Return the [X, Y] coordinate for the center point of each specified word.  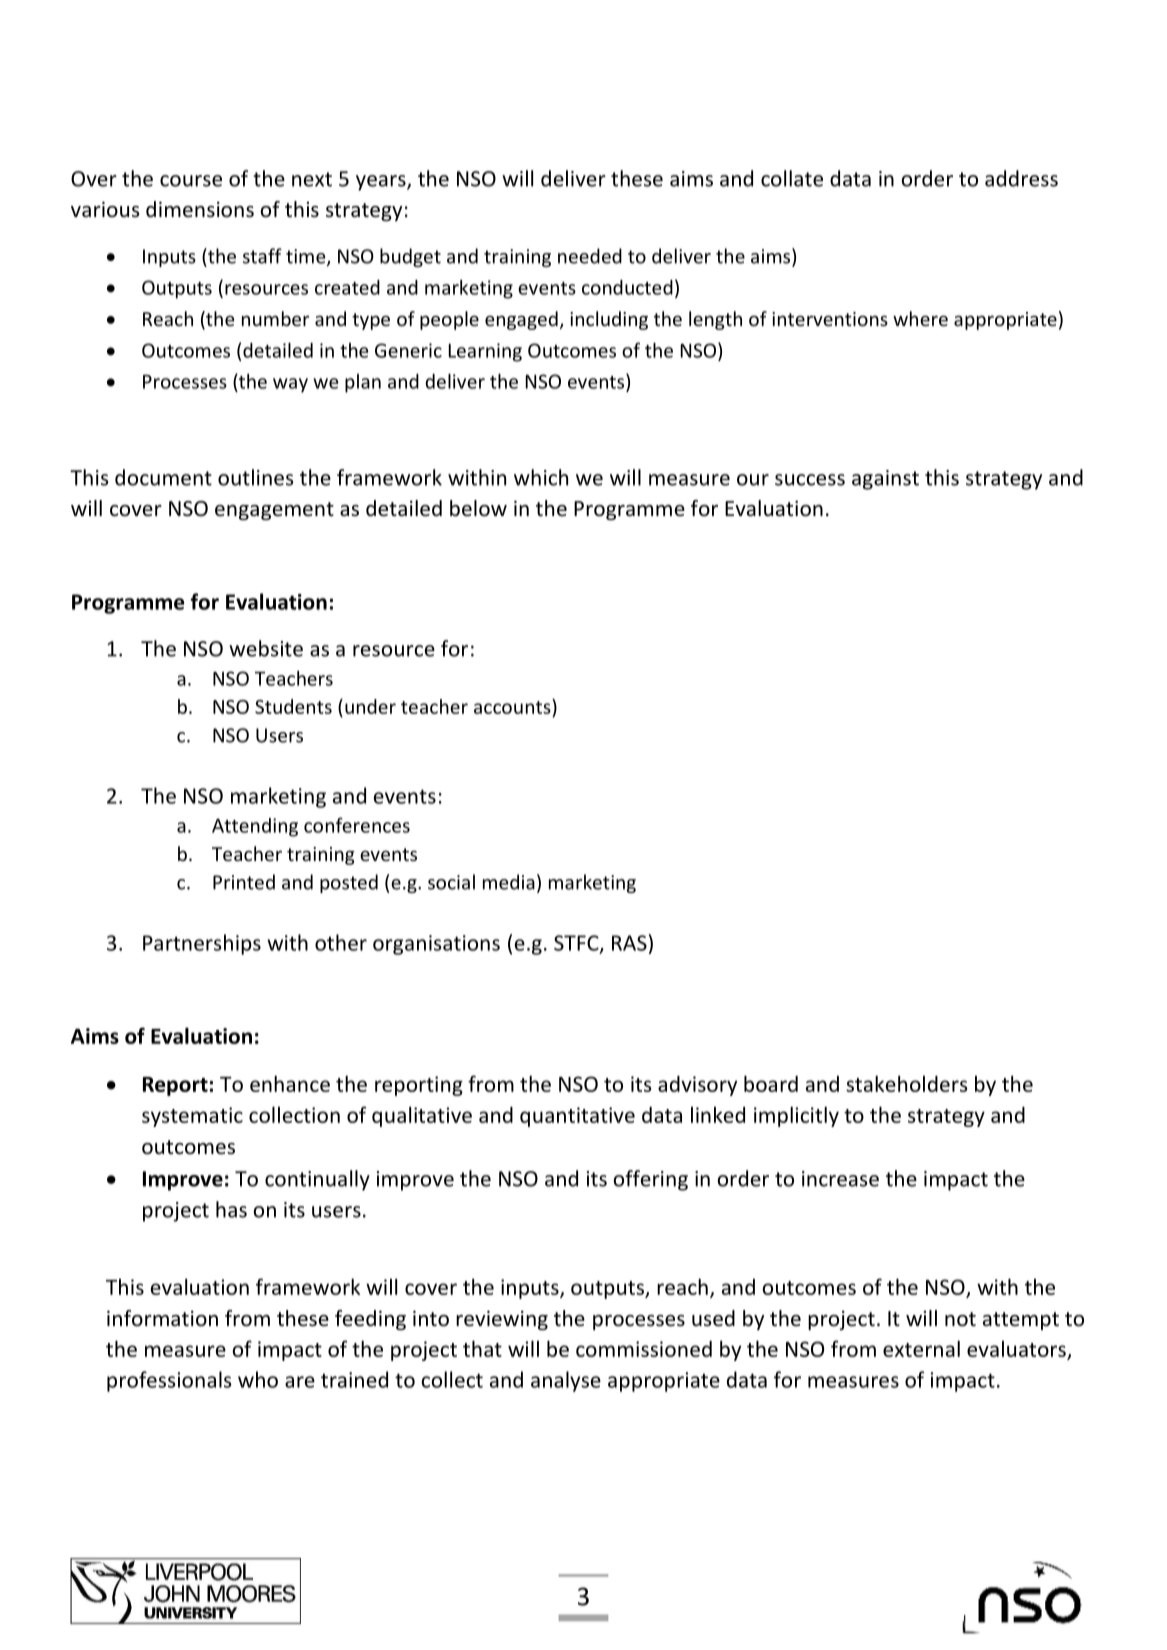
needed [590, 256]
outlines [256, 477]
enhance [290, 1083]
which [541, 477]
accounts [513, 708]
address [1021, 178]
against [885, 480]
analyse [566, 1381]
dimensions [200, 209]
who [258, 1379]
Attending [255, 827]
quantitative [577, 1117]
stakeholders [907, 1083]
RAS [629, 943]
